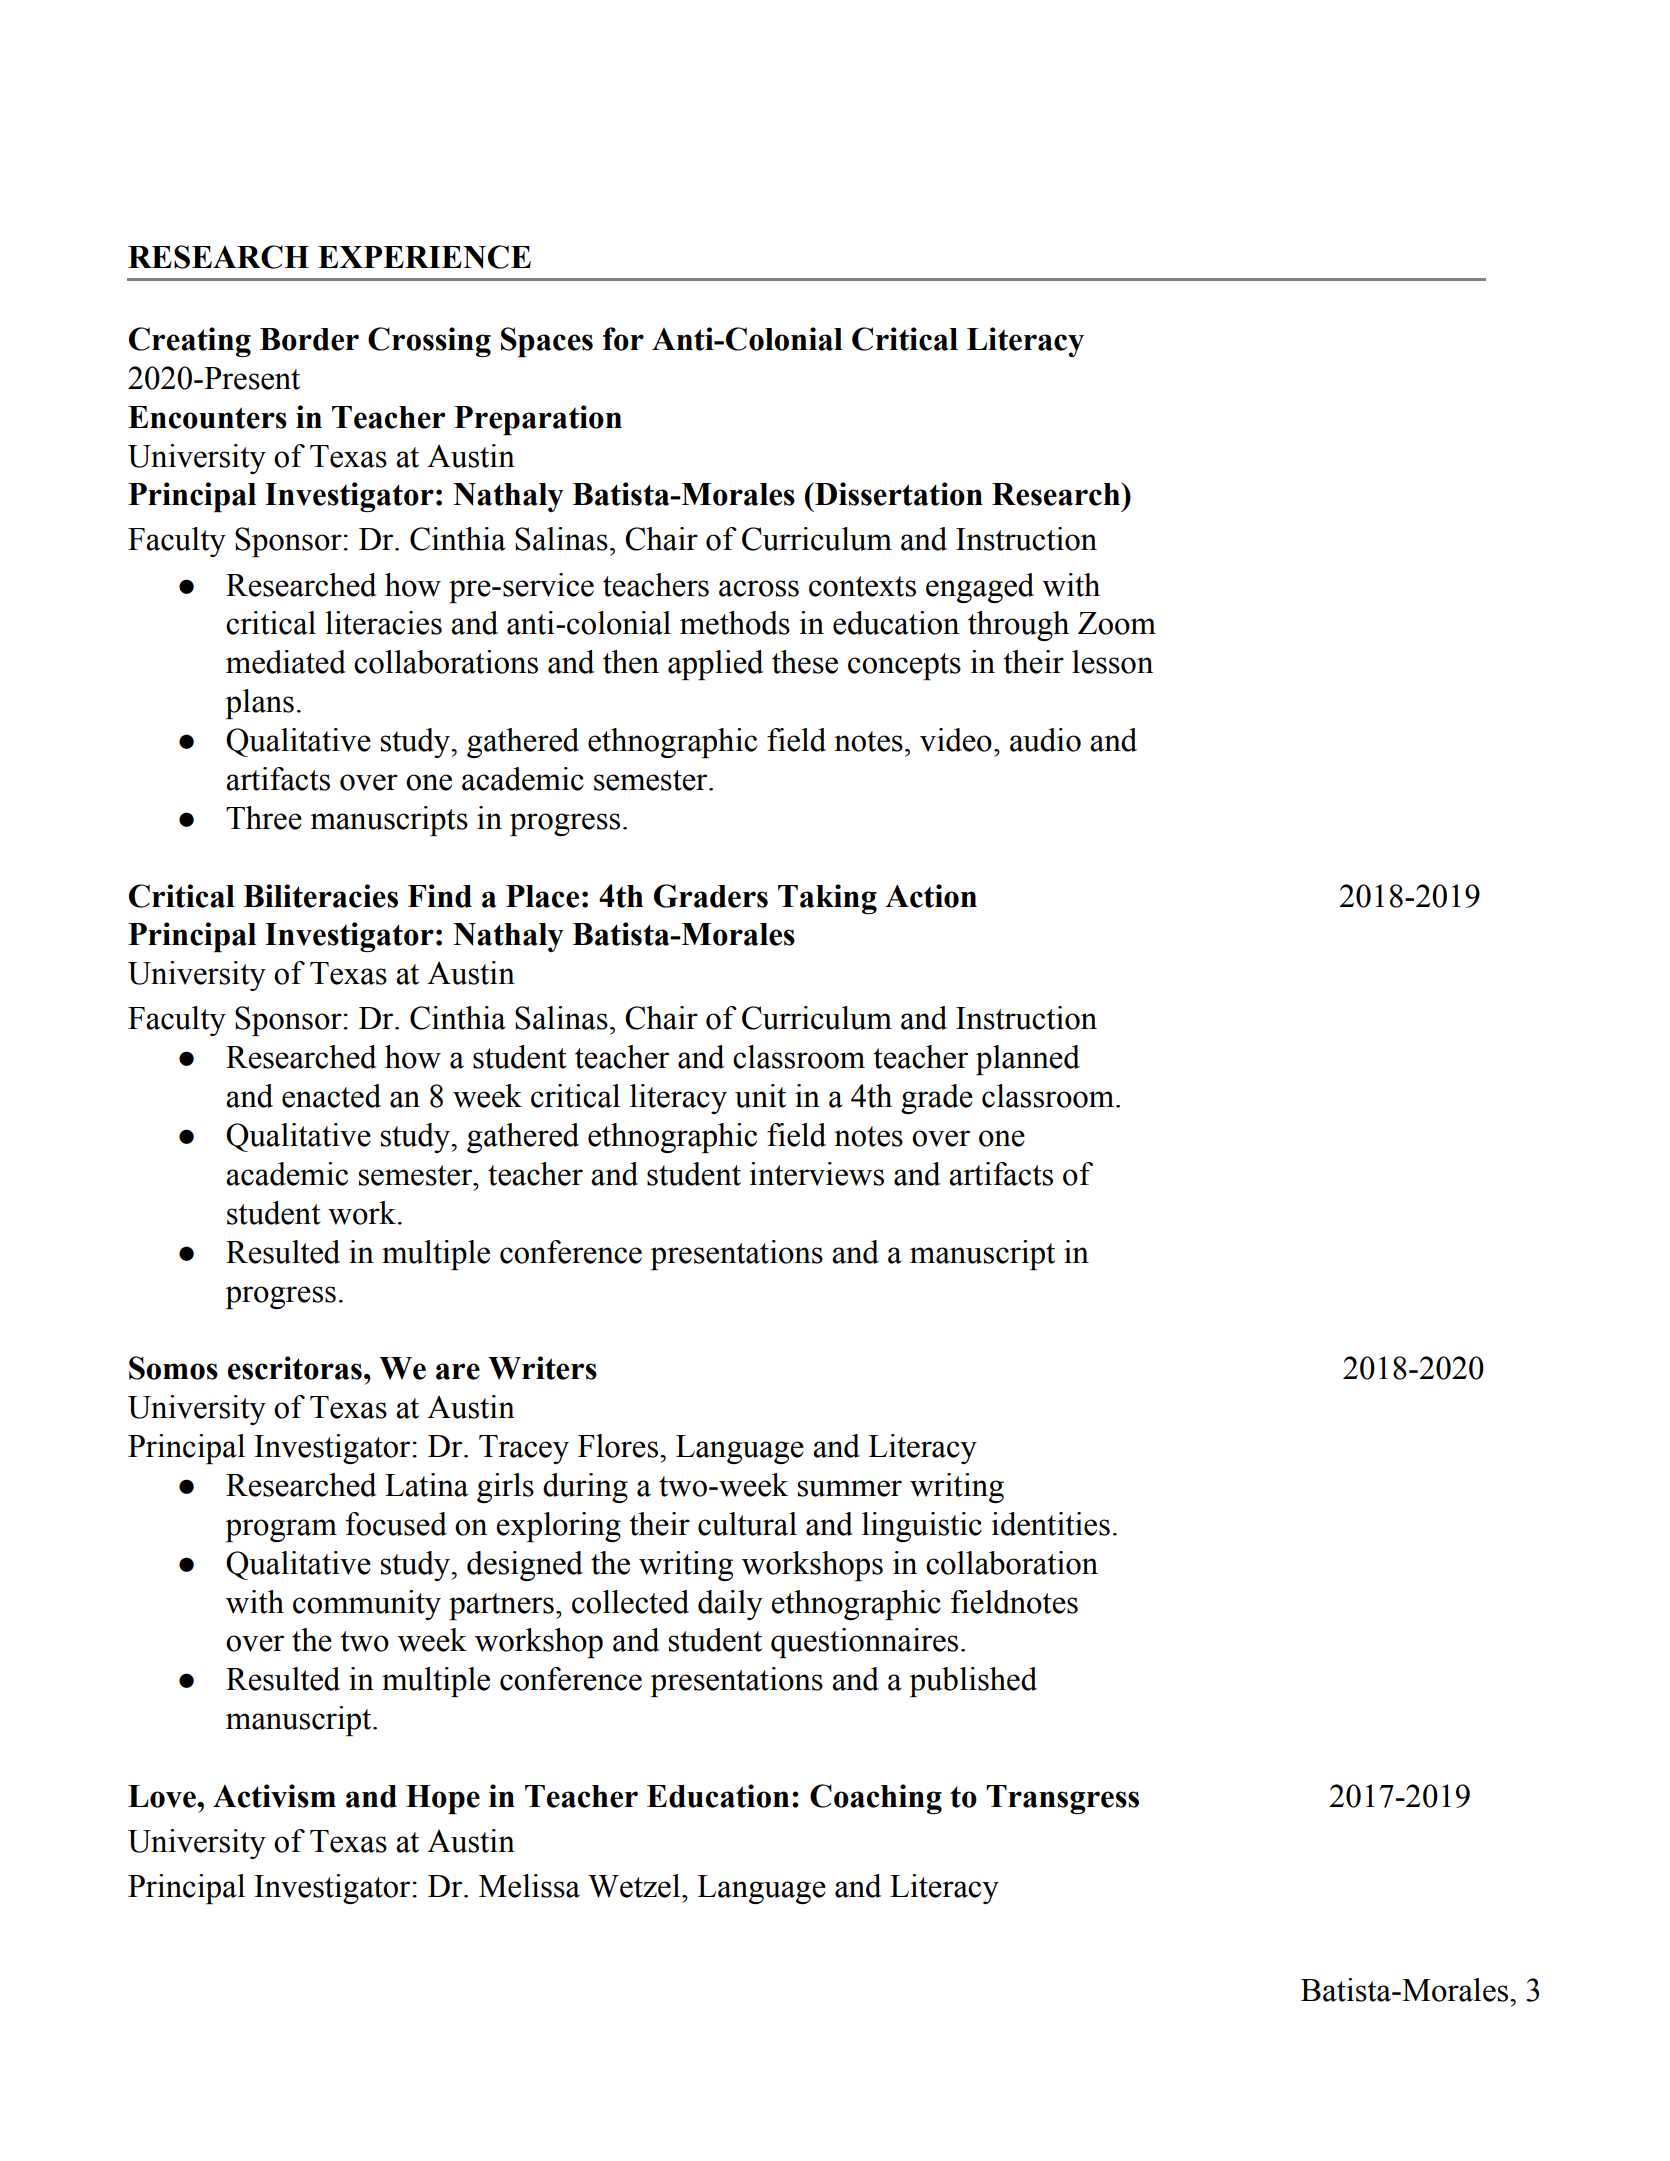  What do you see at coordinates (898, 494) in the document?
I see `Dissertation` at bounding box center [898, 494].
